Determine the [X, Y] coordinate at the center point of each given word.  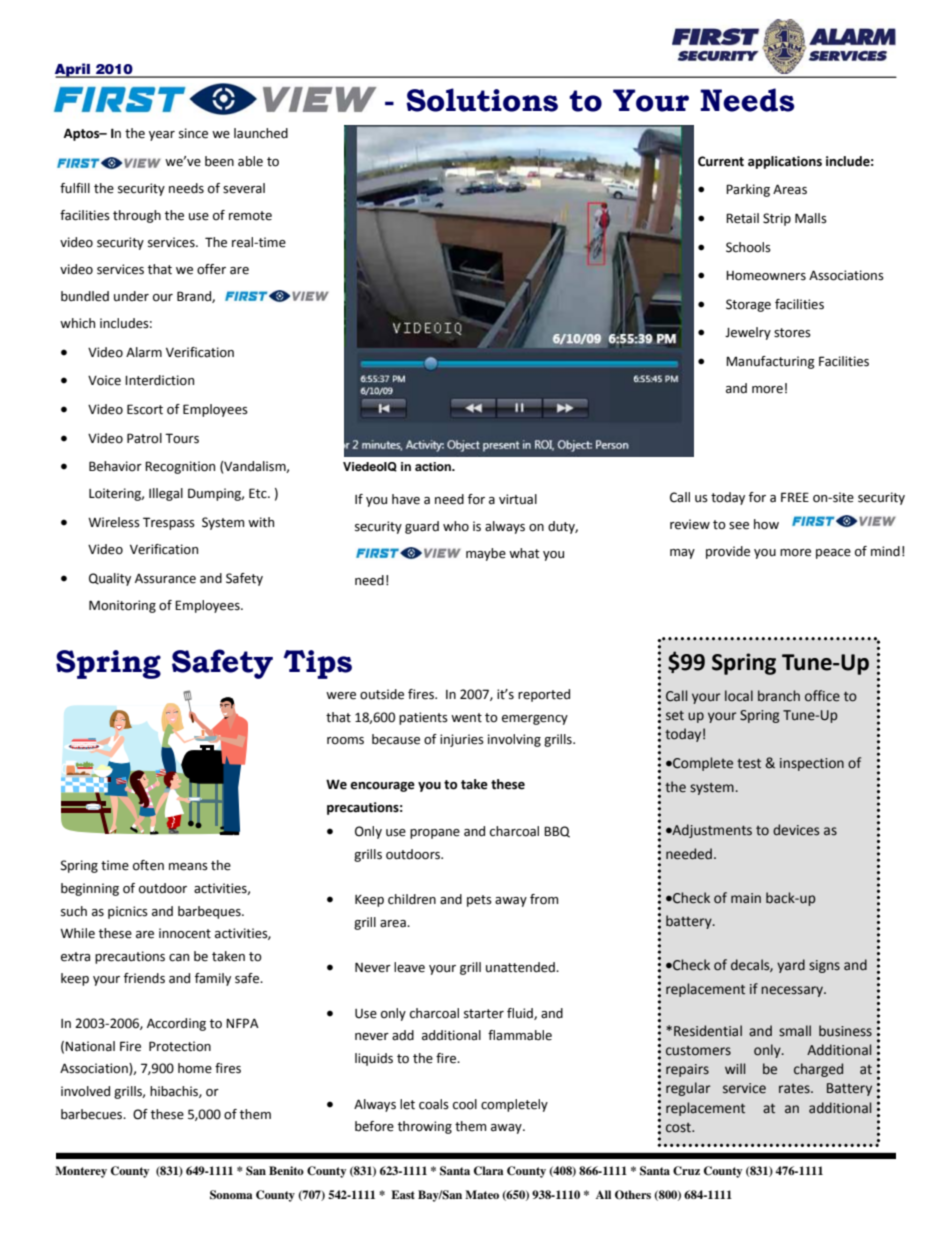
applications [785, 162]
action [434, 466]
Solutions [482, 100]
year [162, 136]
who [456, 526]
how [766, 524]
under [131, 296]
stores [792, 333]
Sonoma [231, 1195]
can [179, 958]
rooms [345, 741]
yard [791, 966]
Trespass [169, 523]
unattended [521, 967]
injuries [462, 740]
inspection [812, 764]
